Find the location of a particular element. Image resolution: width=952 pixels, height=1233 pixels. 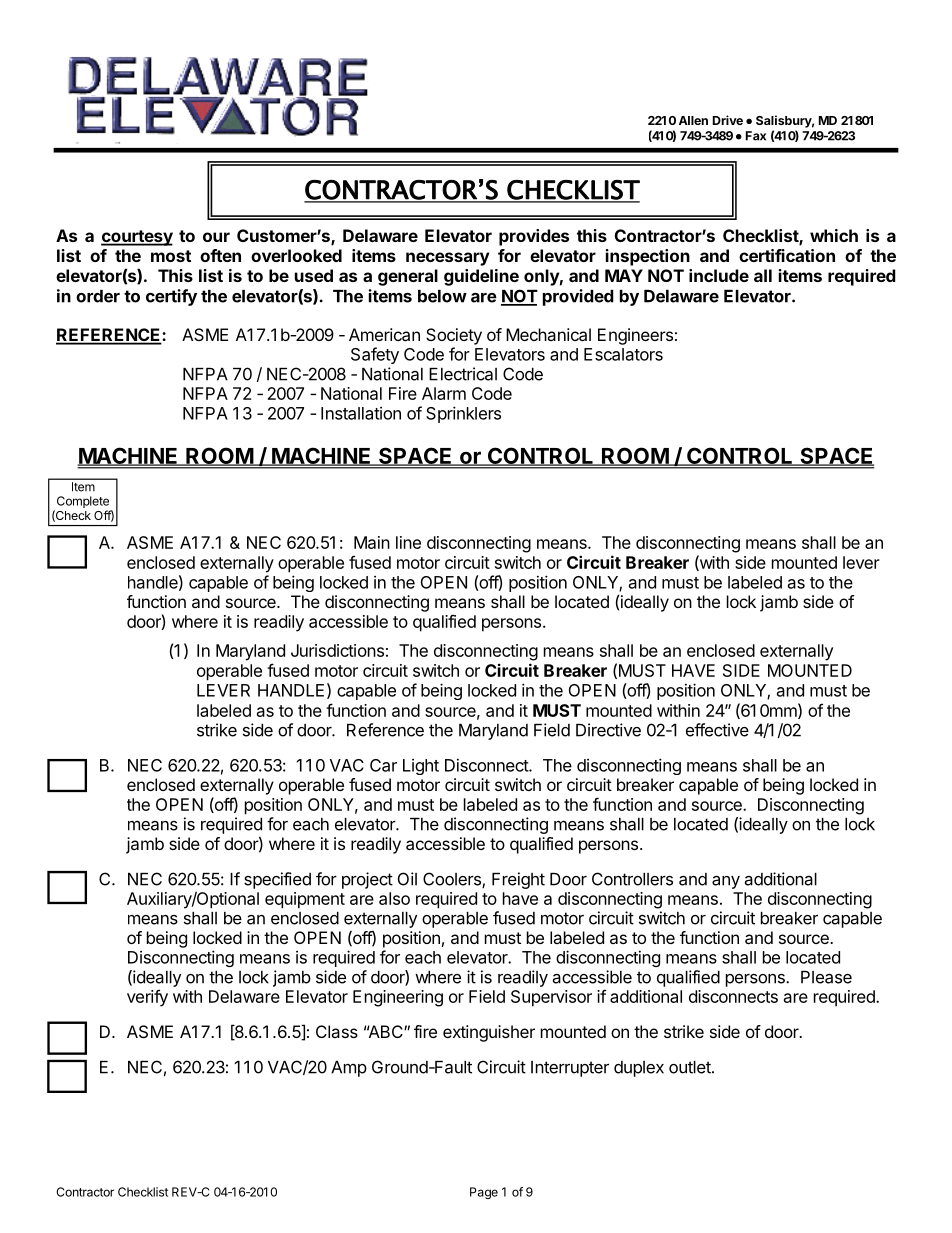

Jurisdictions is located at coordinates (337, 650).
